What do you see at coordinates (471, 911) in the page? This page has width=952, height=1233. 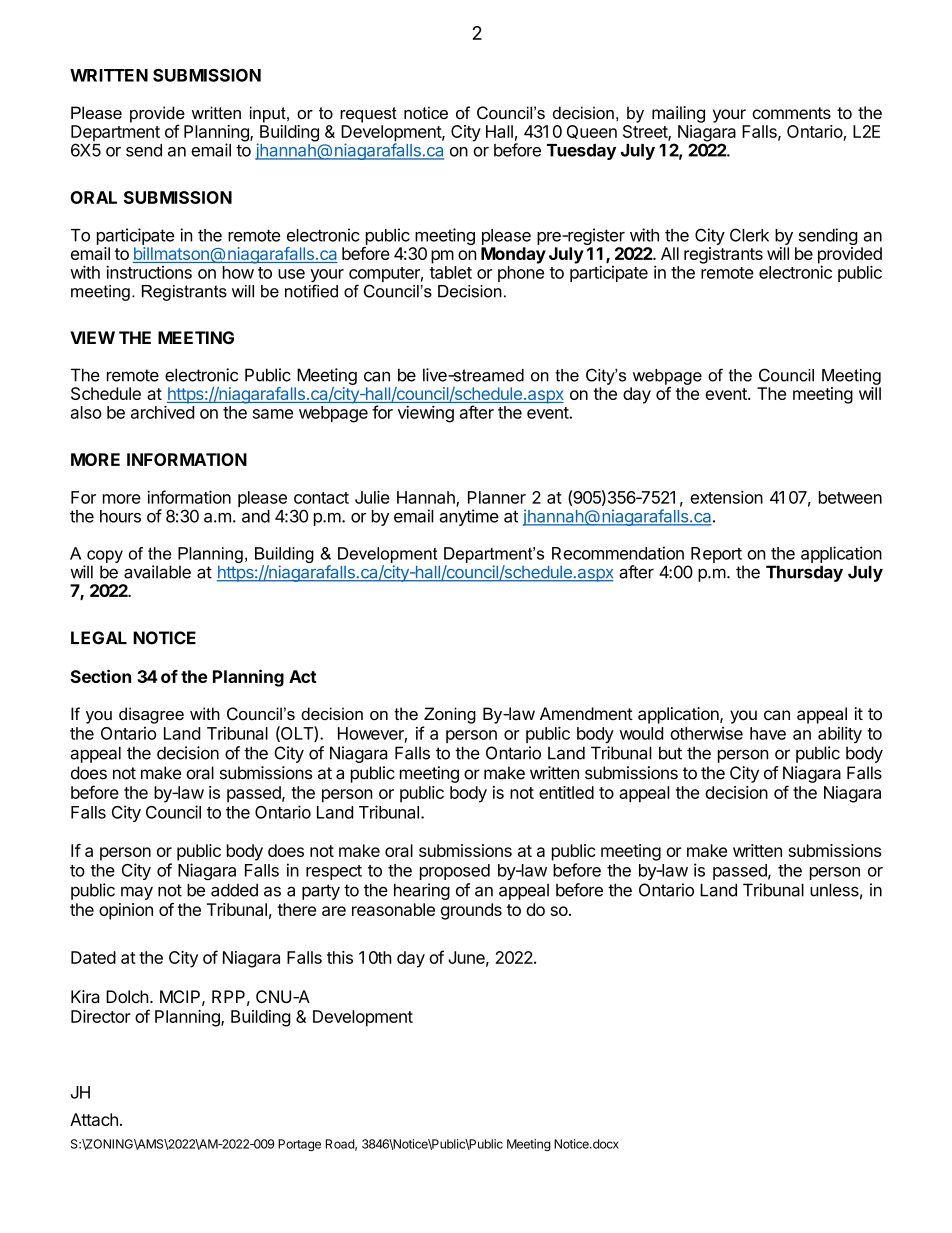 I see `grounds` at bounding box center [471, 911].
